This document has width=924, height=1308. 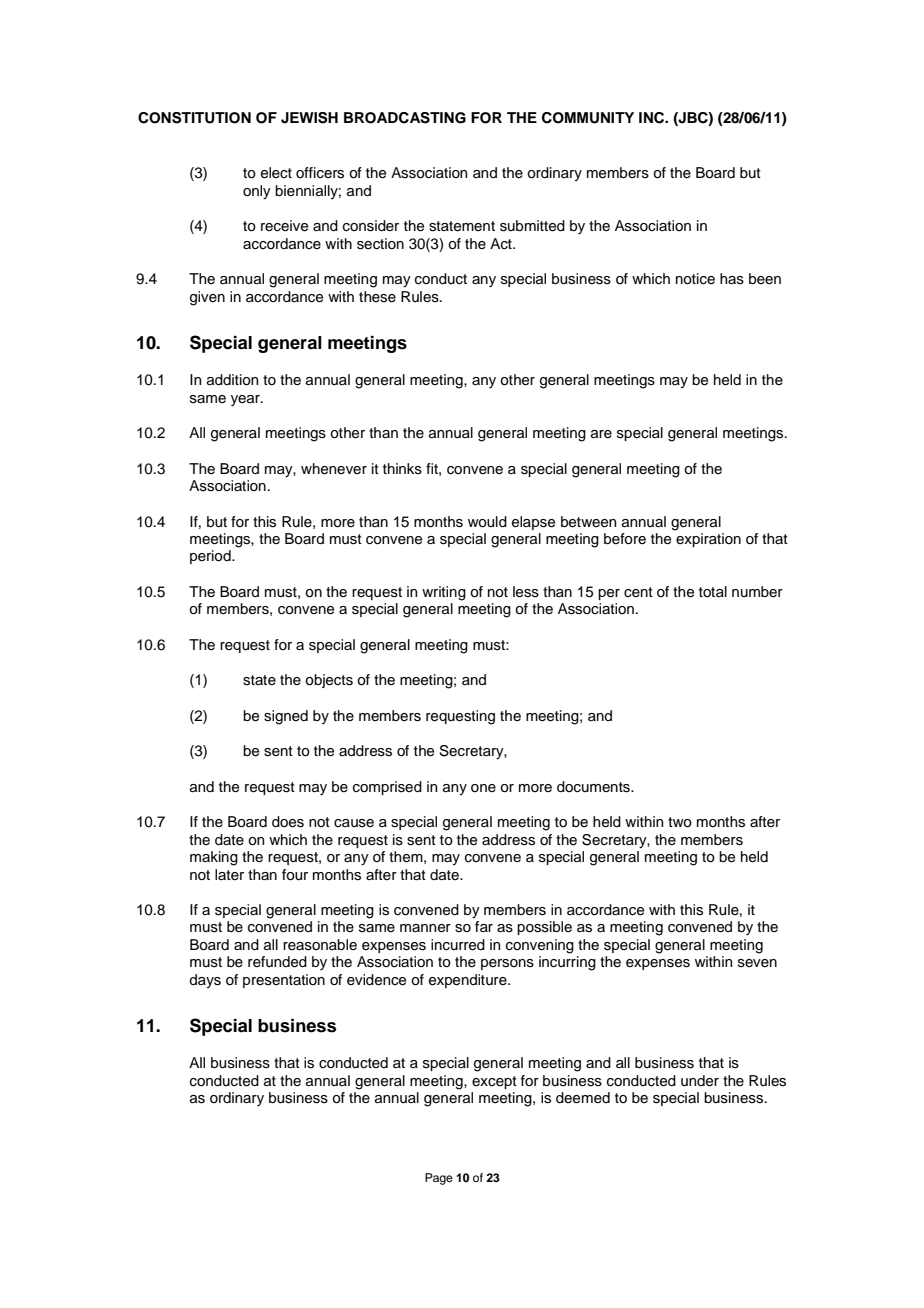 I want to click on except, so click(x=494, y=1082).
